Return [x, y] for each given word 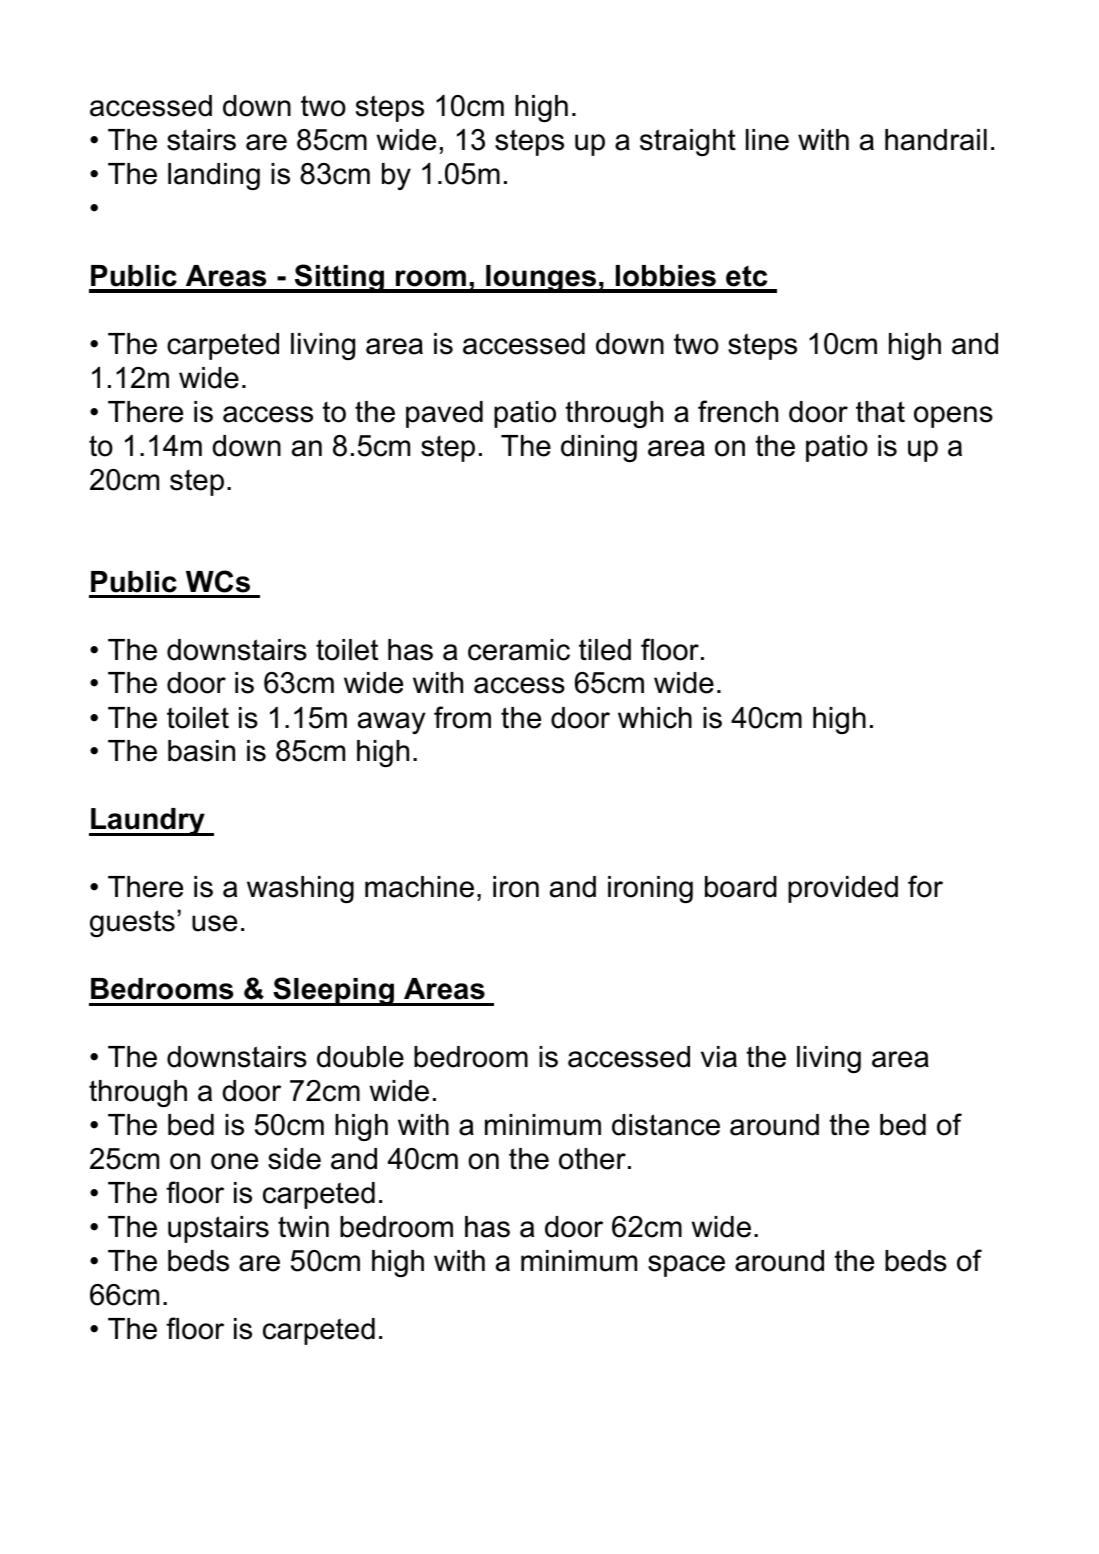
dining [599, 448]
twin [303, 1226]
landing [214, 176]
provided [843, 889]
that [880, 412]
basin [201, 751]
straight [688, 142]
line [767, 140]
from [462, 717]
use [214, 923]
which [655, 718]
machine [419, 887]
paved [444, 414]
